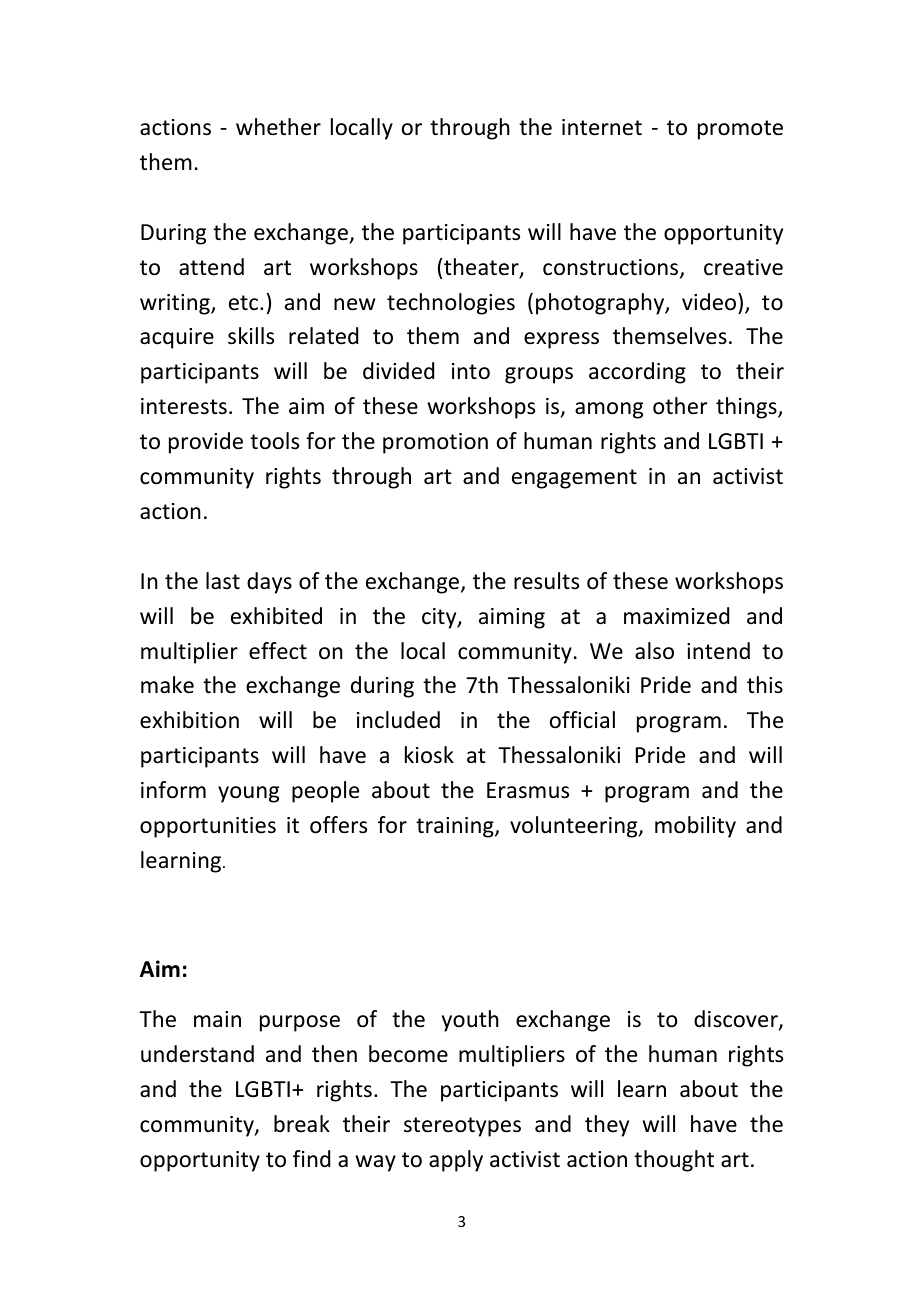 This screenshot has height=1308, width=924. I want to click on mobility, so click(695, 827).
